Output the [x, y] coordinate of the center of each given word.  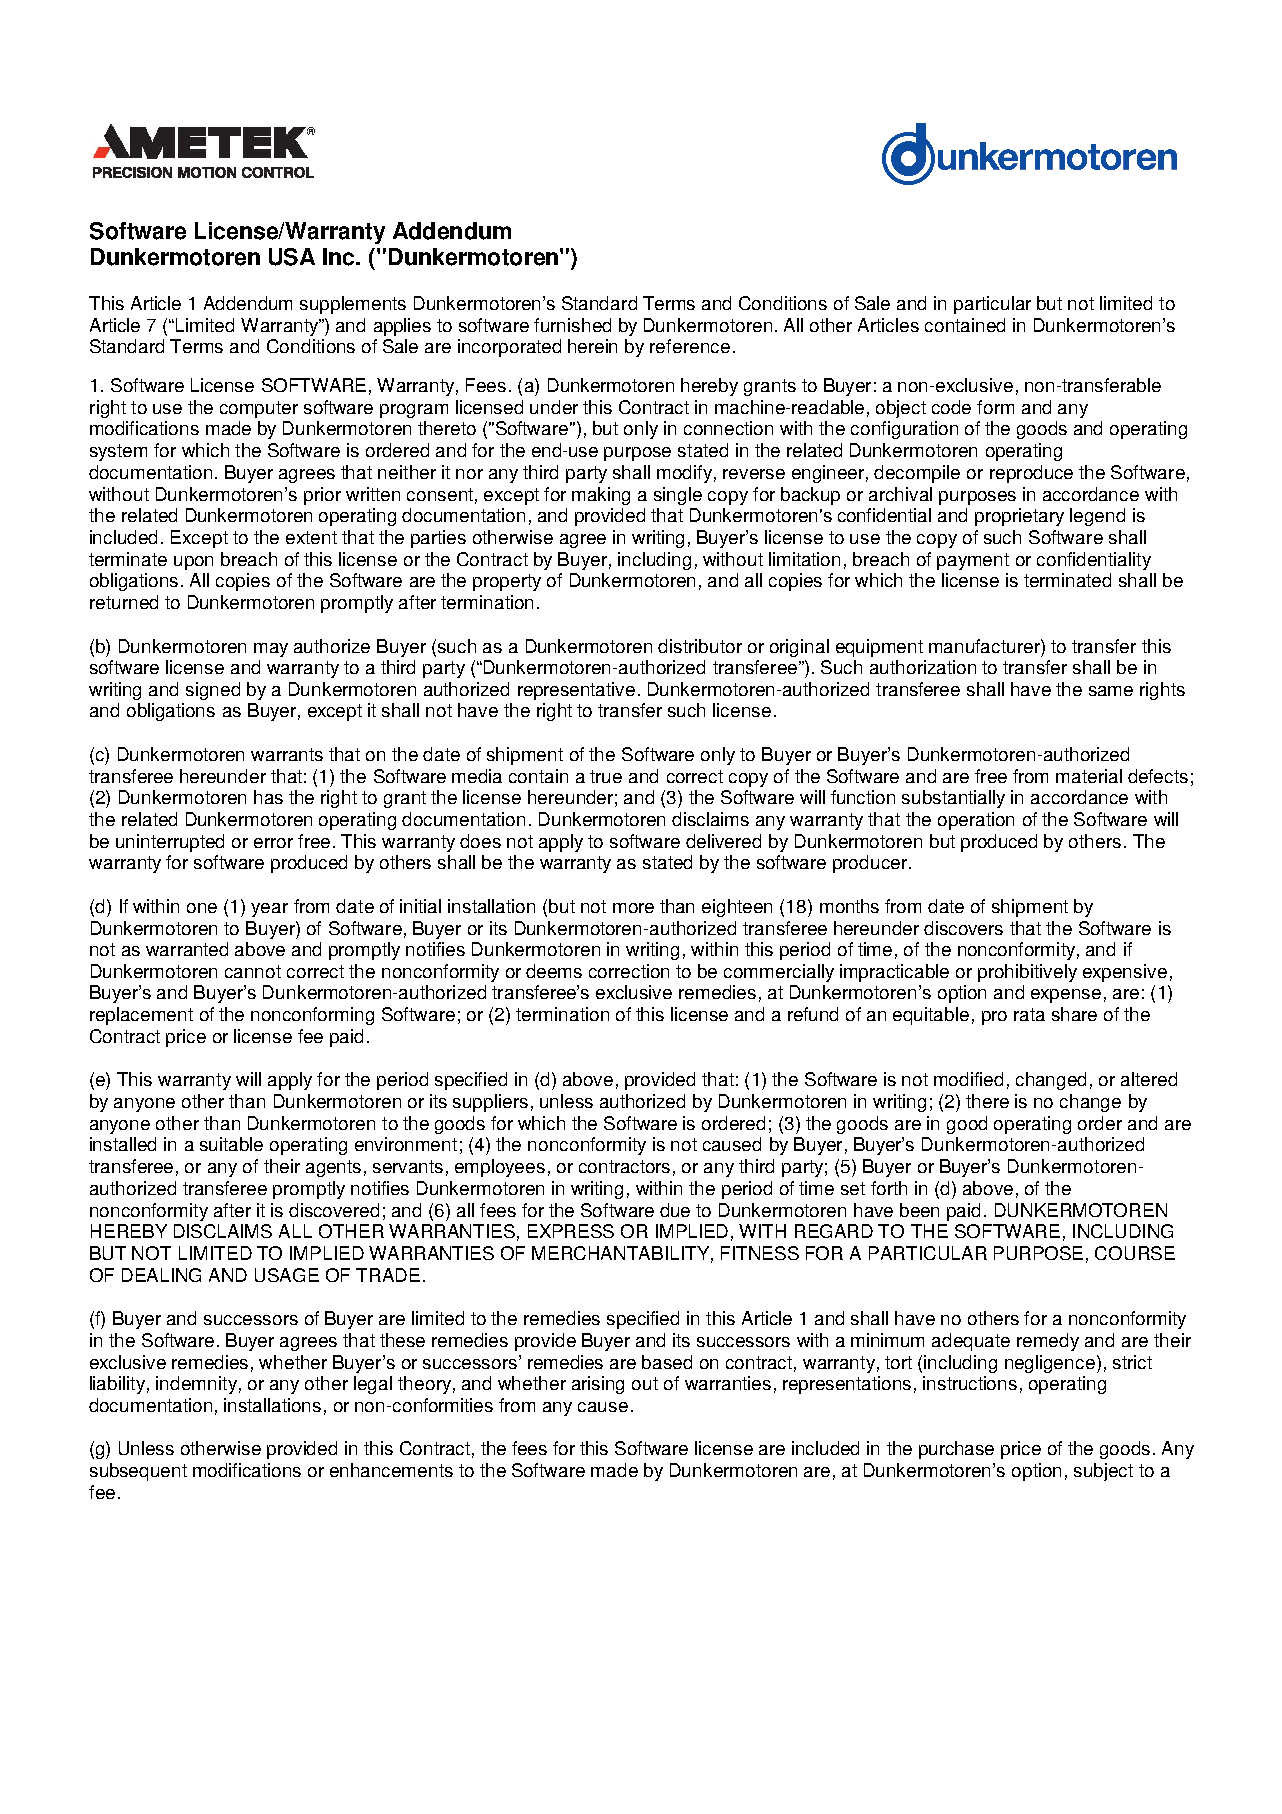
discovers [963, 928]
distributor [700, 646]
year [269, 910]
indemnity [196, 1385]
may [271, 650]
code [951, 407]
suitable [231, 1144]
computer [259, 409]
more [633, 908]
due [675, 1210]
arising [598, 1385]
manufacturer [985, 646]
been [919, 1210]
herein [592, 346]
